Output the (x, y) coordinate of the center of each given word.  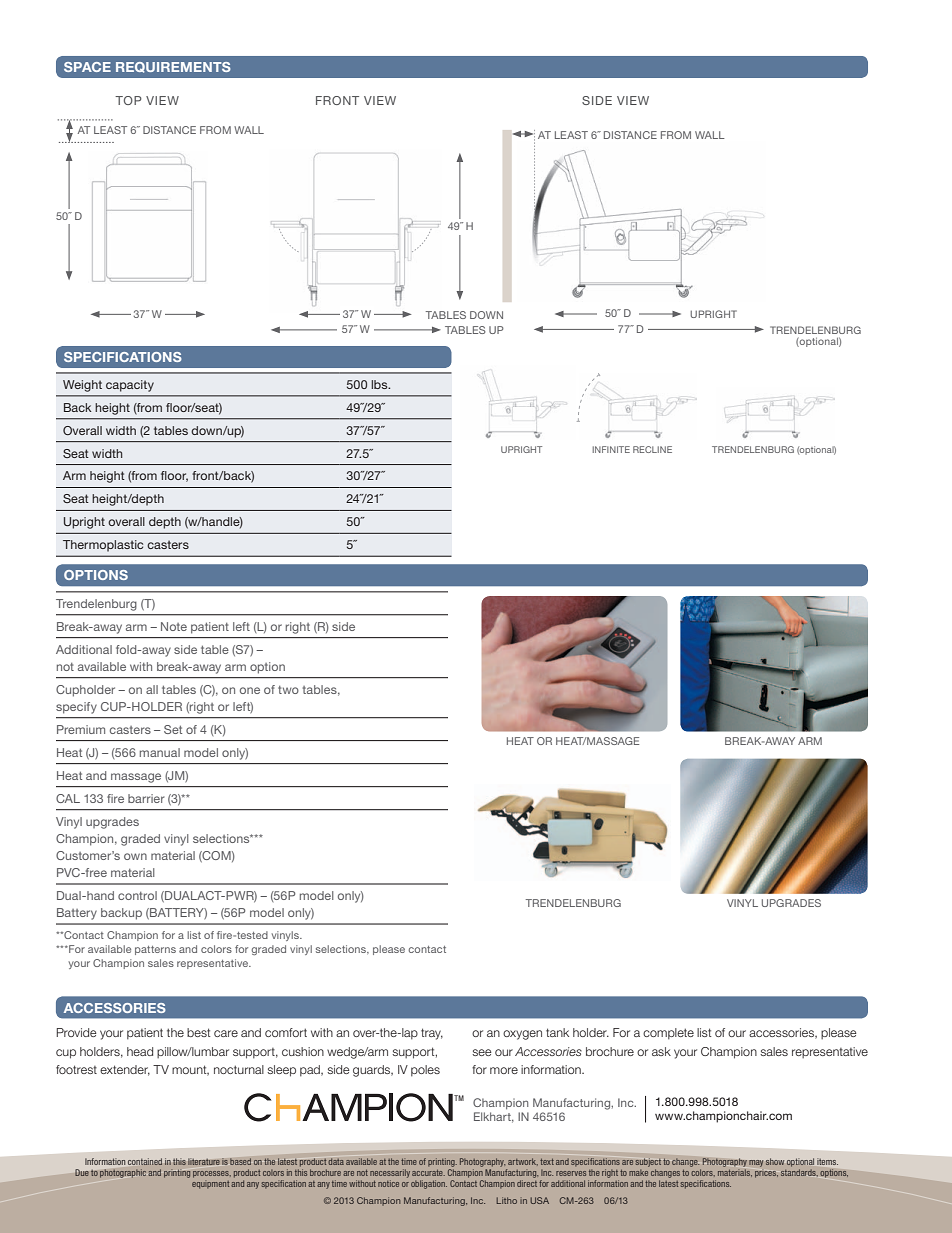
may (756, 1163)
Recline (652, 449)
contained (145, 1161)
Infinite (611, 449)
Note (174, 626)
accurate (428, 1173)
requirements (173, 67)
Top (128, 100)
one (250, 690)
